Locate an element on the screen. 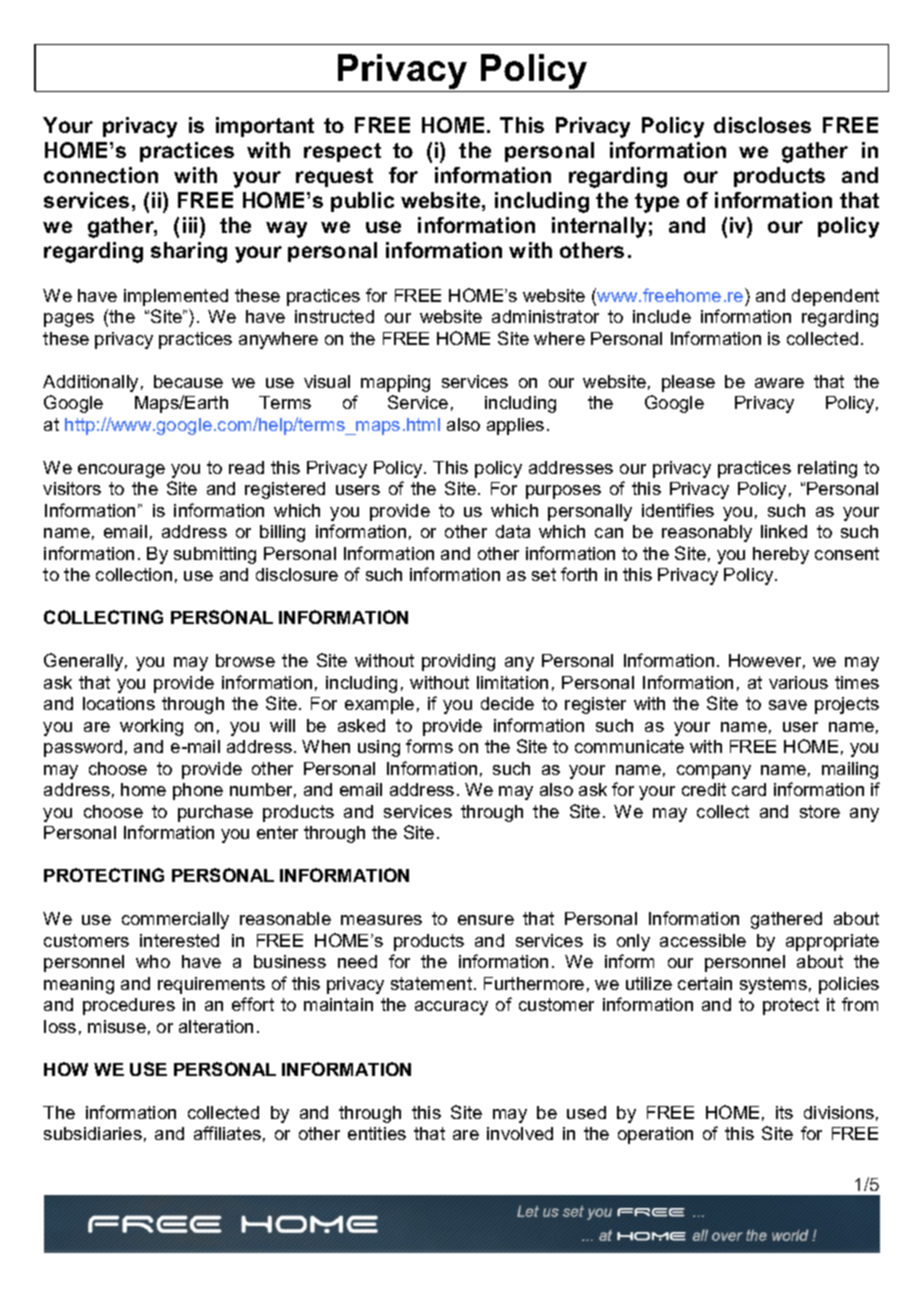  respect is located at coordinates (342, 152).
